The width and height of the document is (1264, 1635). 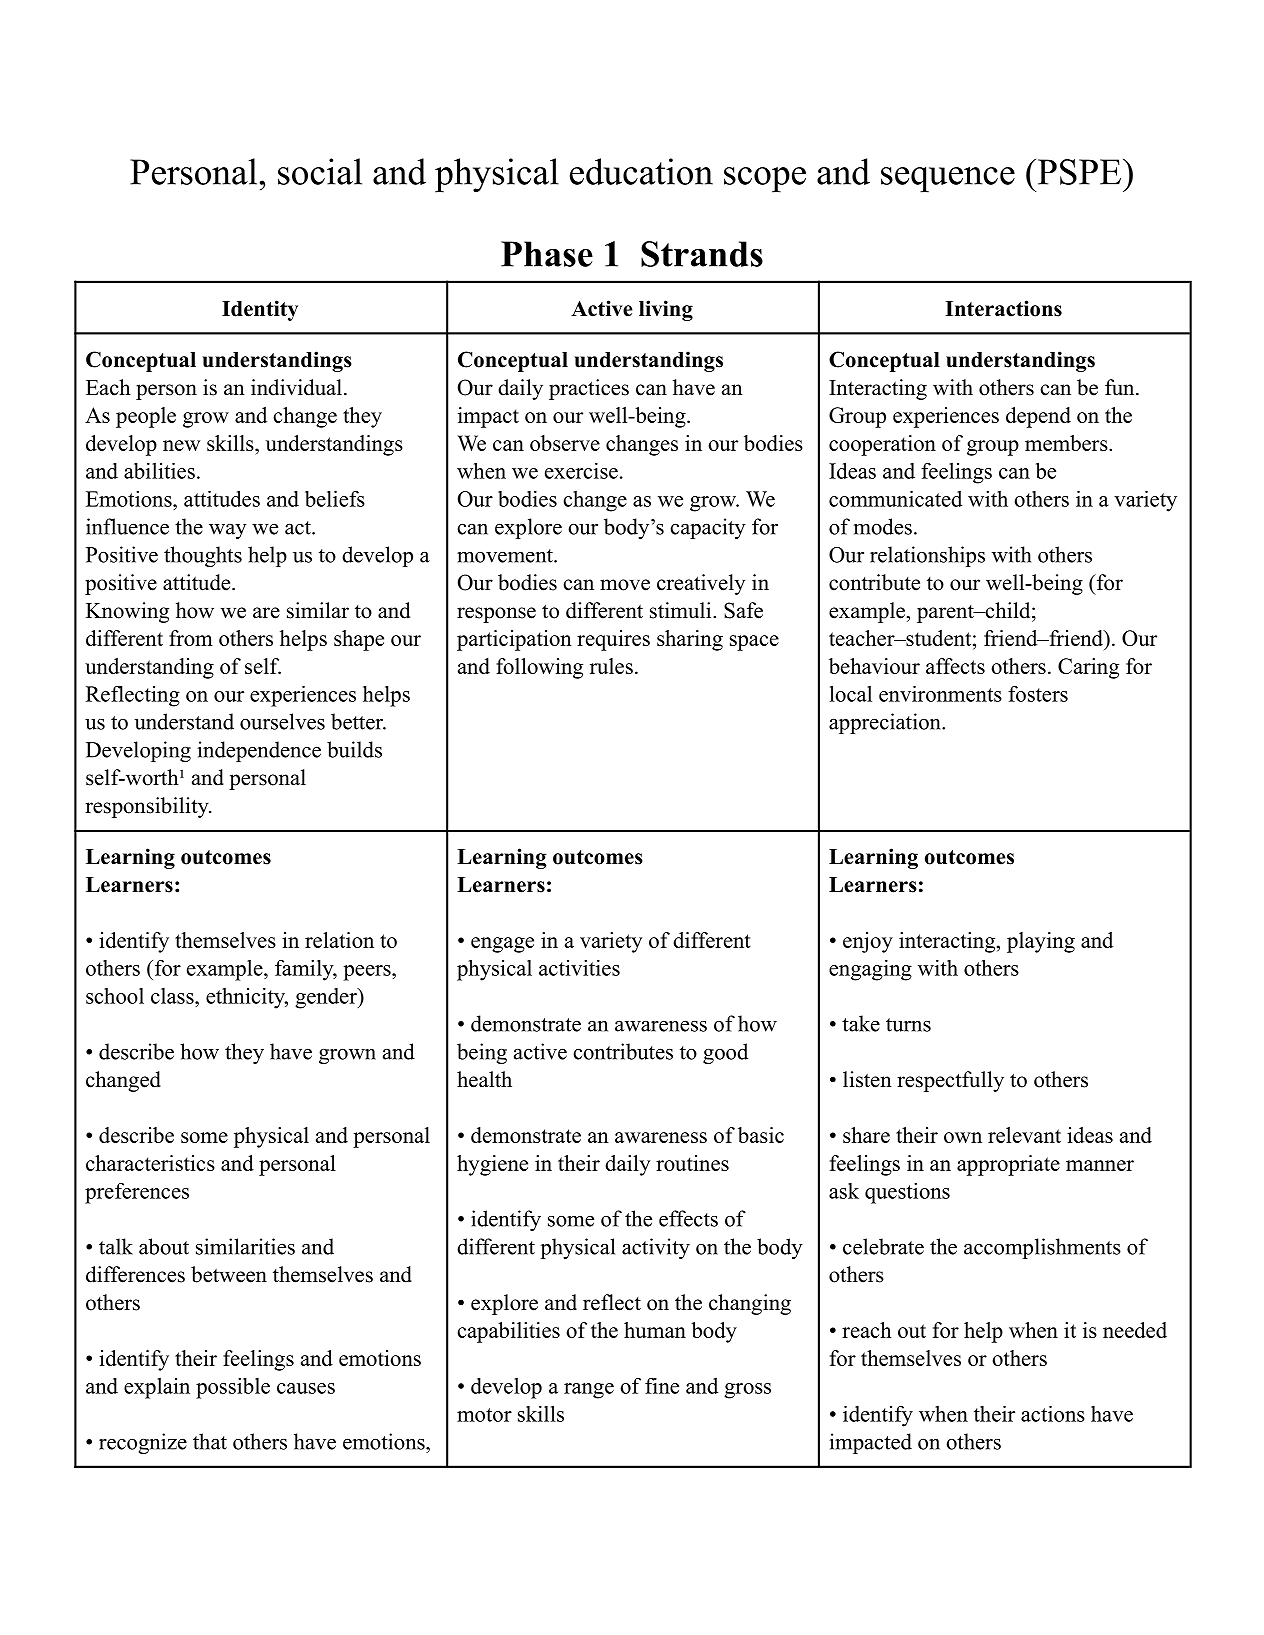 I want to click on social, so click(x=320, y=171).
